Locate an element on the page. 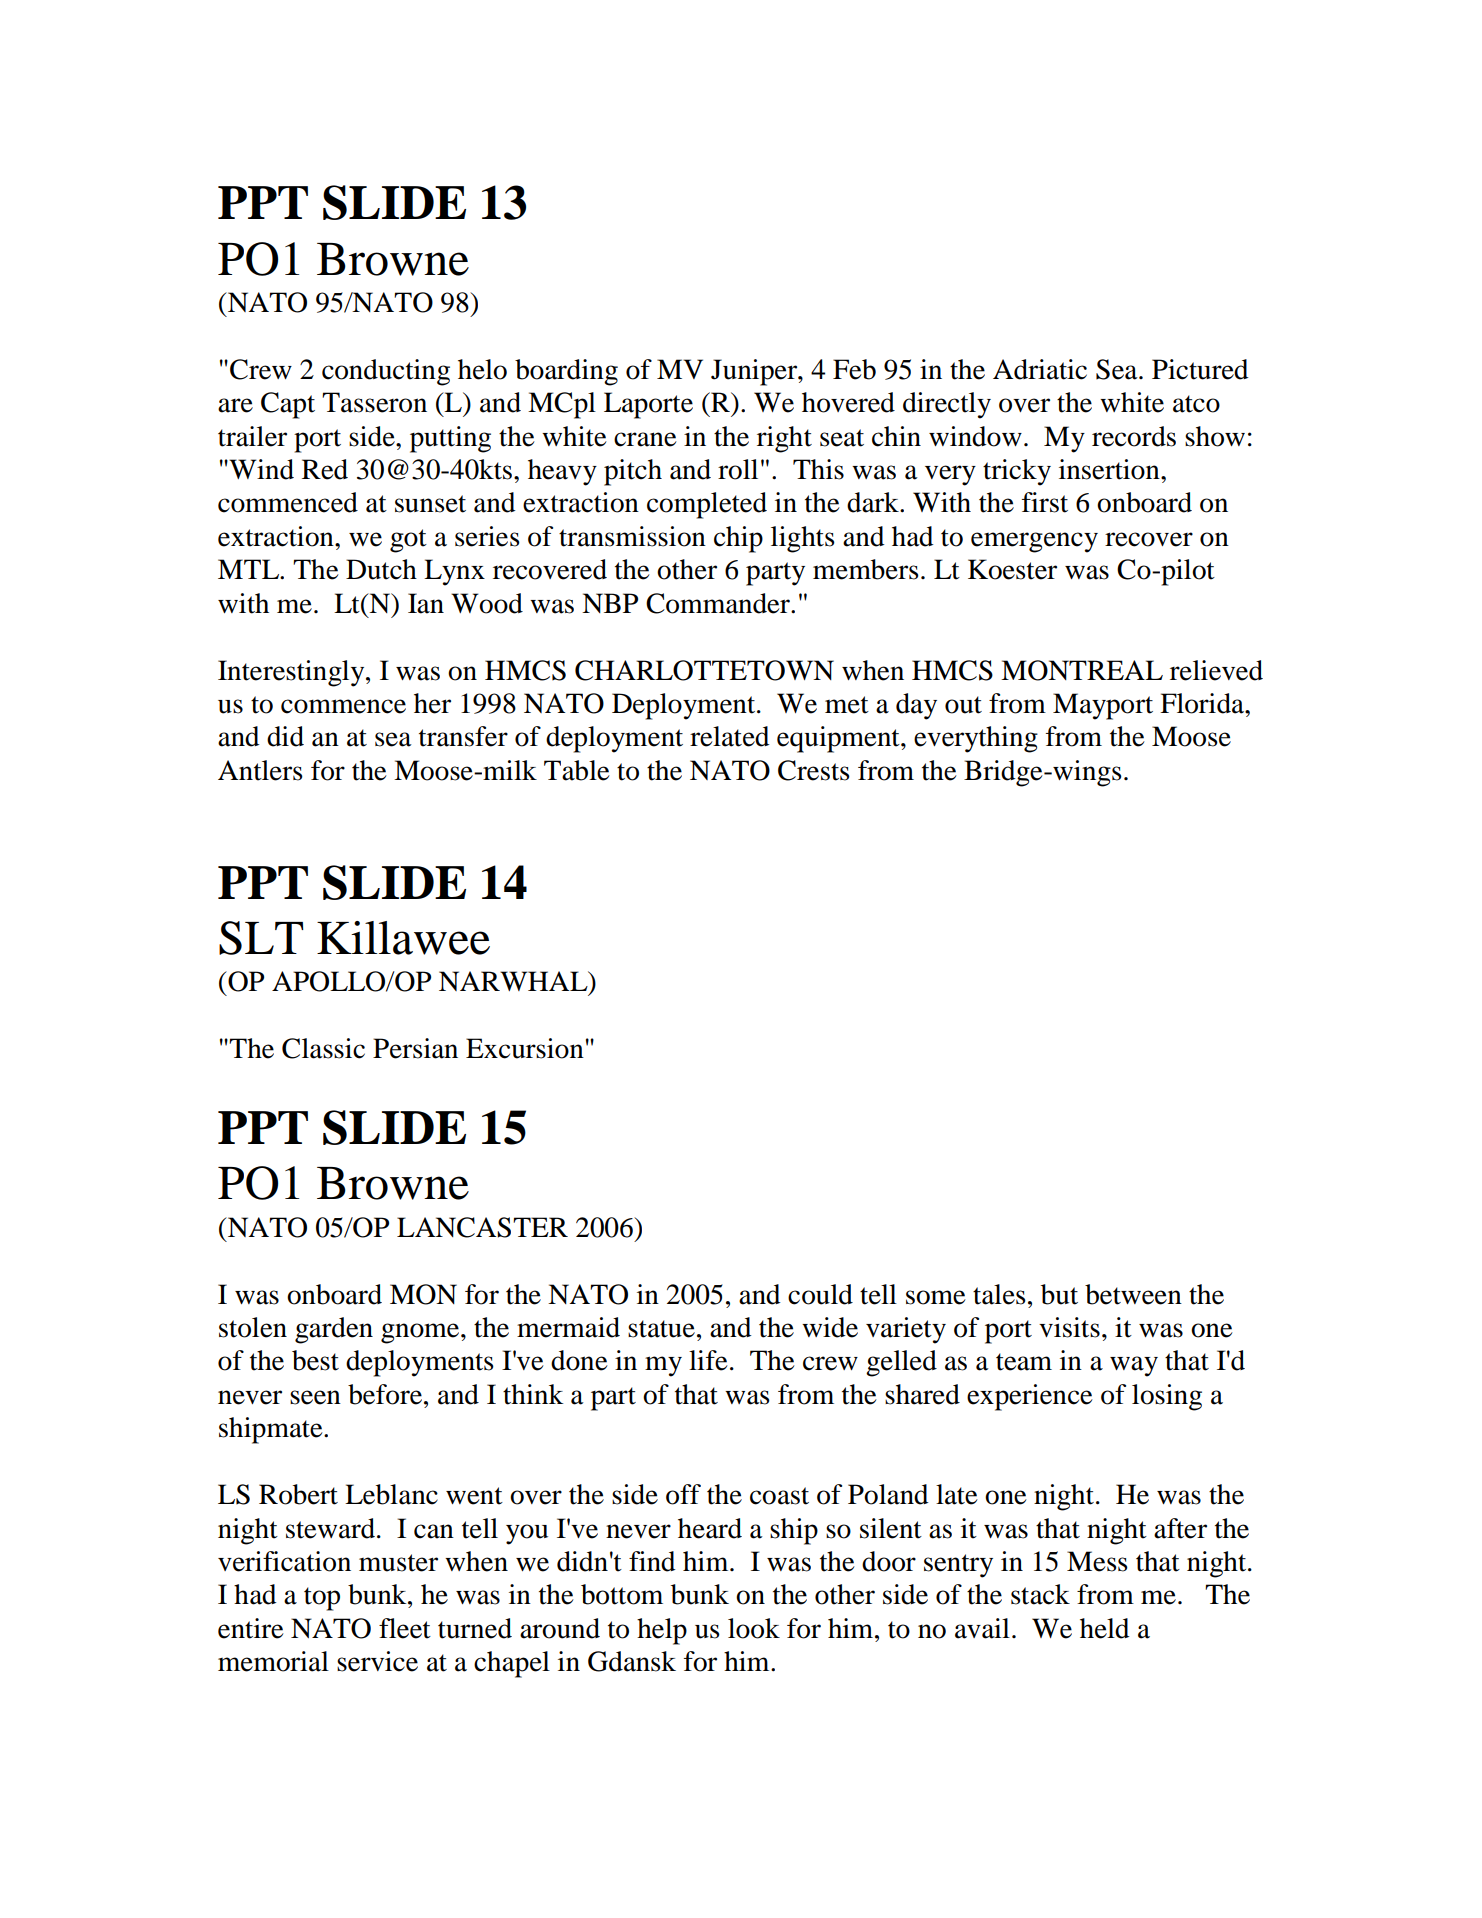 The width and height of the page is (1482, 1918). records is located at coordinates (1134, 436).
